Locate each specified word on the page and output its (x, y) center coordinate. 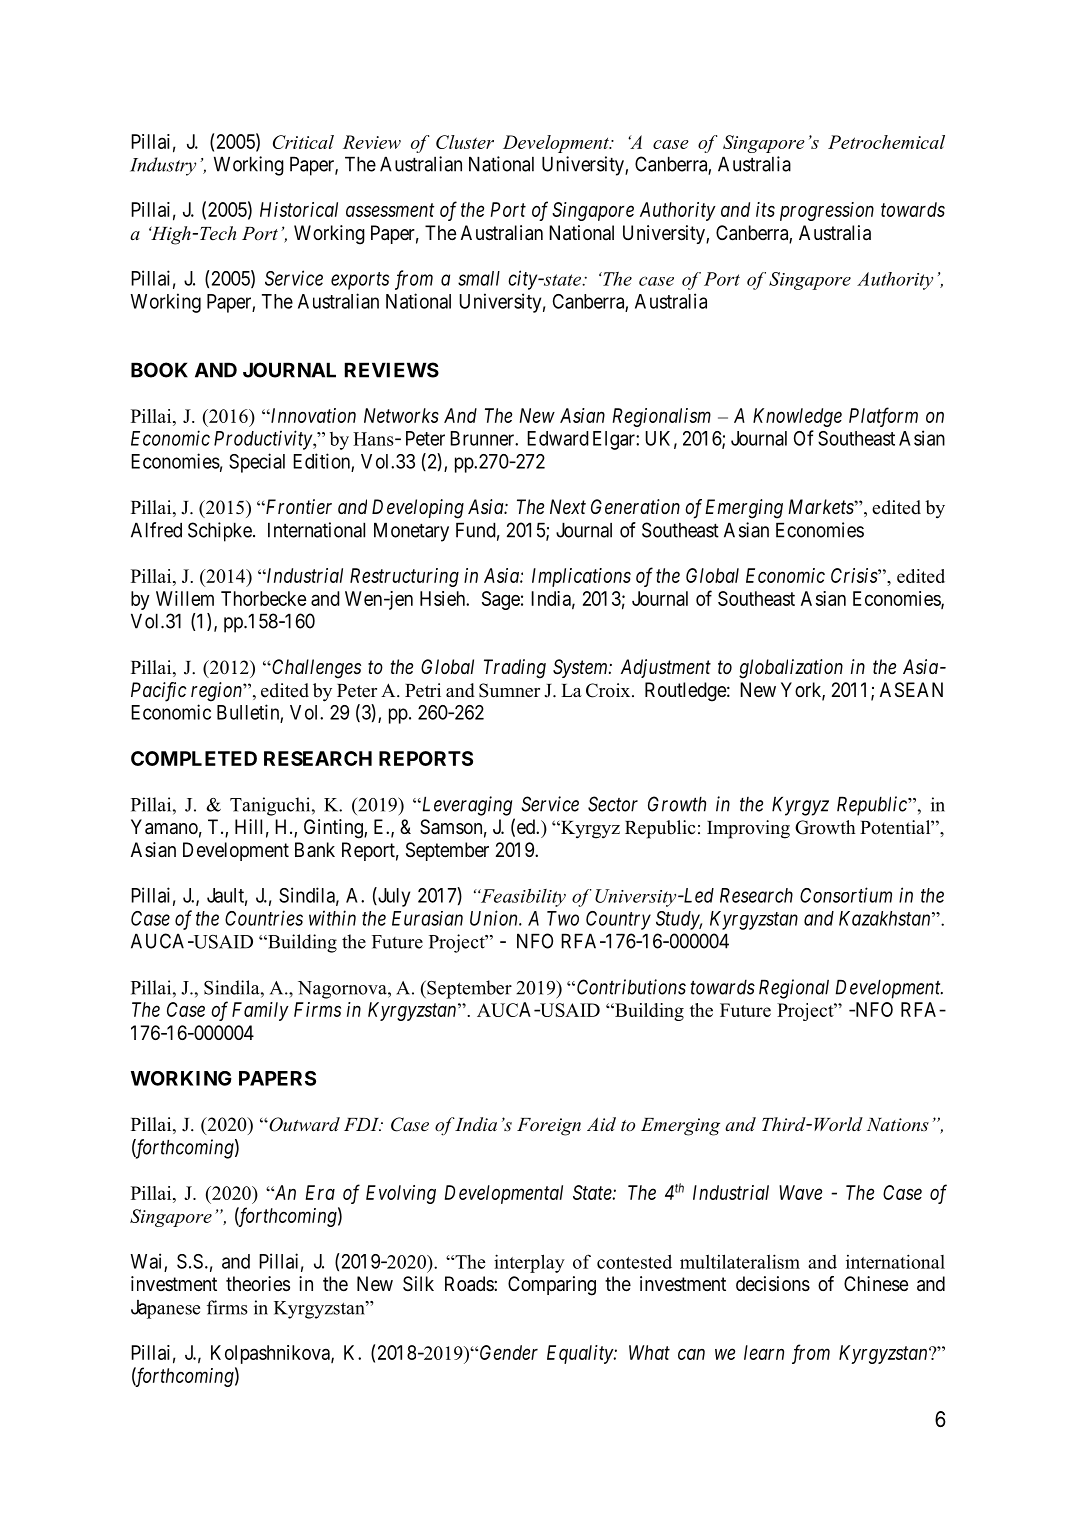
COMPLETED (194, 758)
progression (827, 211)
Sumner (509, 690)
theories (258, 1284)
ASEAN (911, 690)
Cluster (465, 142)
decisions (773, 1284)
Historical (299, 209)
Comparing (552, 1286)
